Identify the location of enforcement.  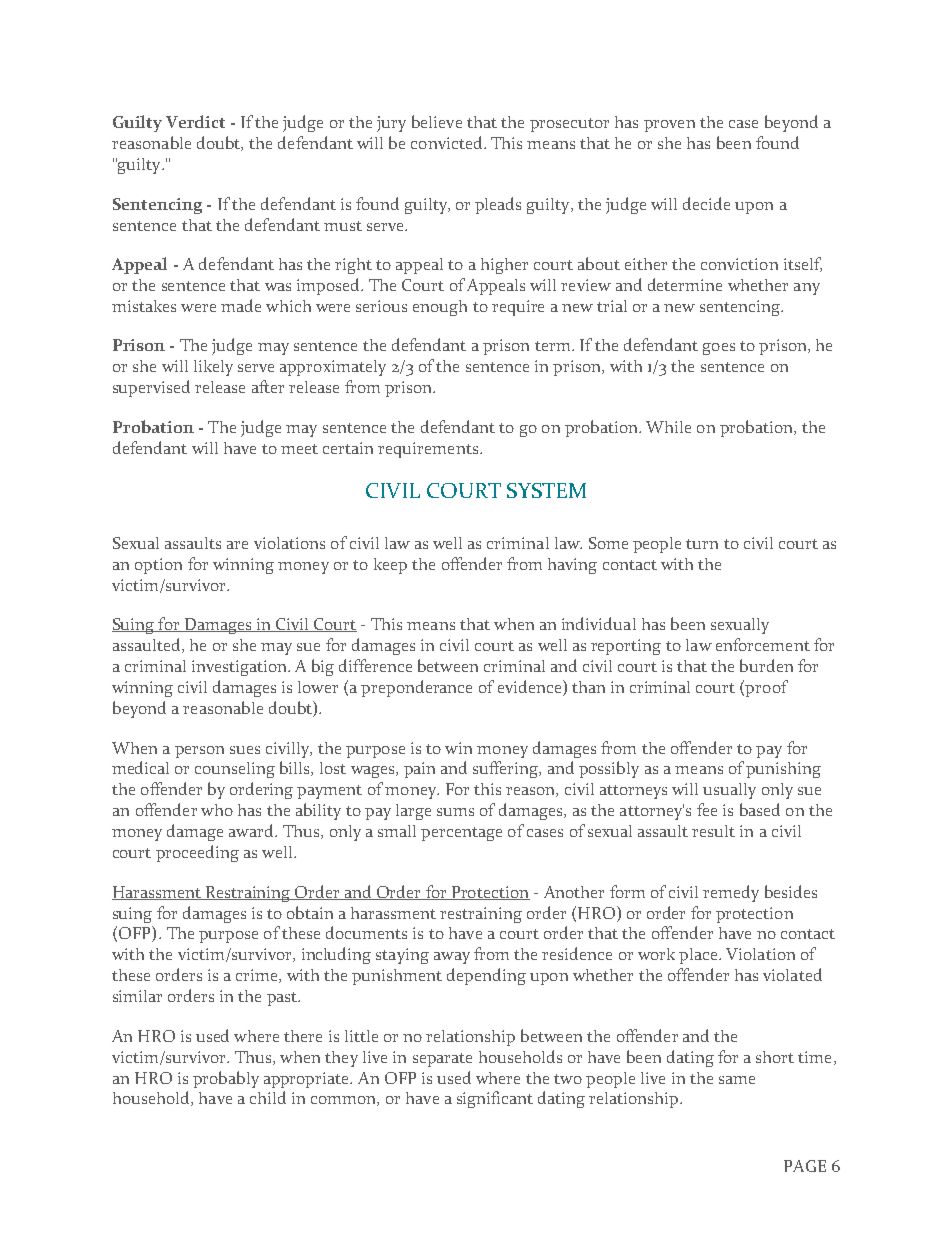
(763, 644).
